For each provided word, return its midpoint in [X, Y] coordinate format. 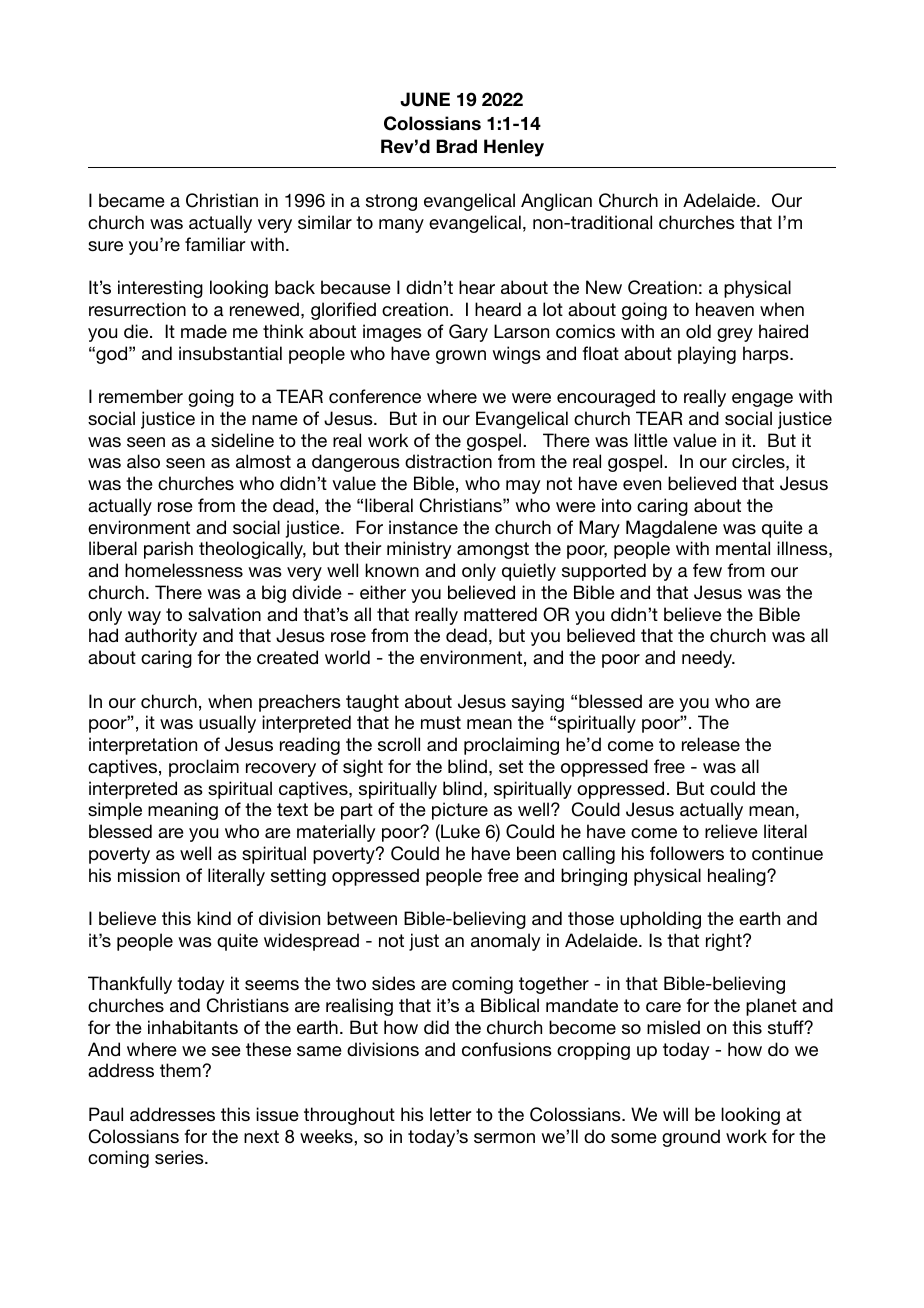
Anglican [556, 202]
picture [460, 811]
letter [450, 1114]
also [143, 461]
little [651, 440]
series [180, 1157]
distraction [448, 461]
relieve [731, 831]
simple [115, 811]
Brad [456, 146]
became [132, 200]
